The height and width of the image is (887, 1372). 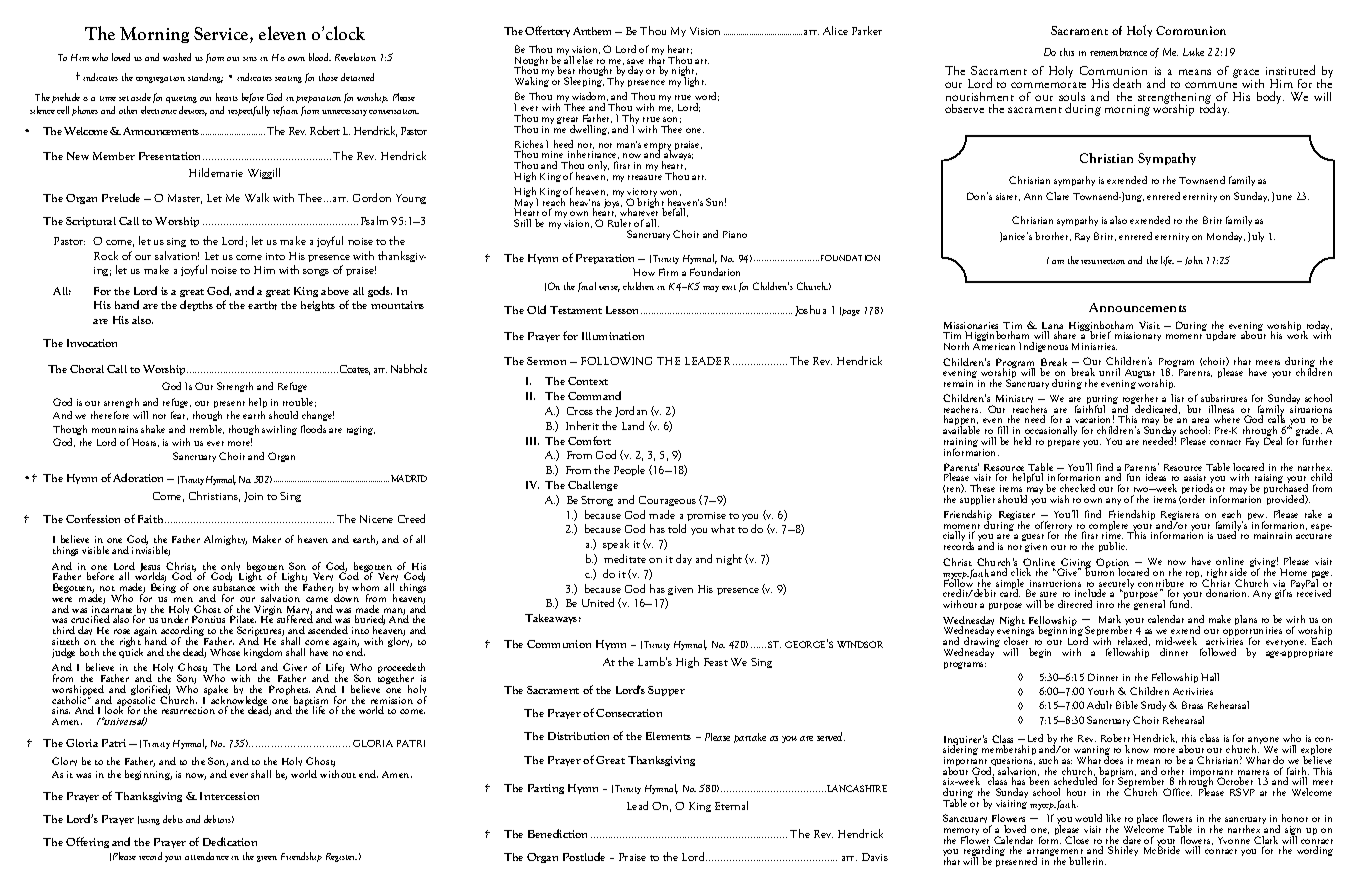 What do you see at coordinates (230, 841) in the image?
I see `Dedication` at bounding box center [230, 841].
